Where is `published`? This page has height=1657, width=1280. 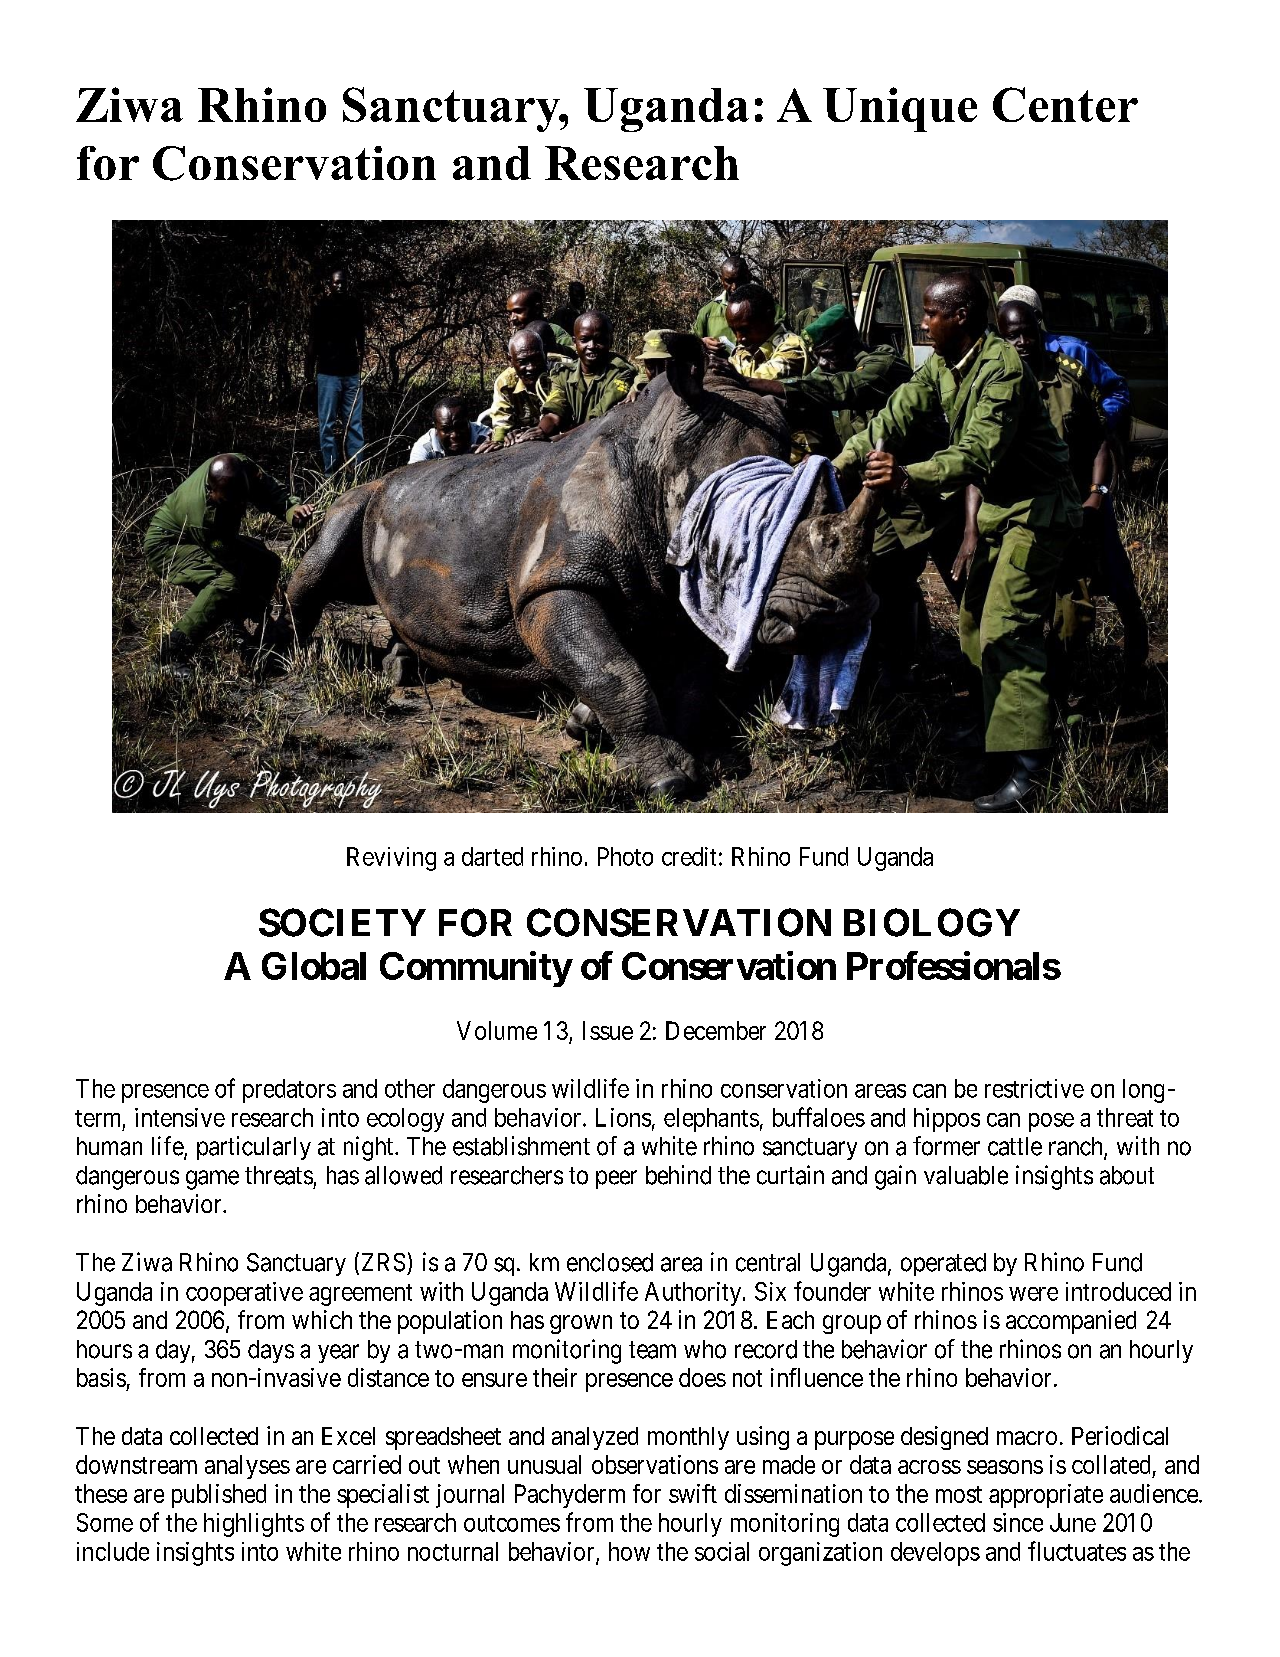 published is located at coordinates (219, 1496).
